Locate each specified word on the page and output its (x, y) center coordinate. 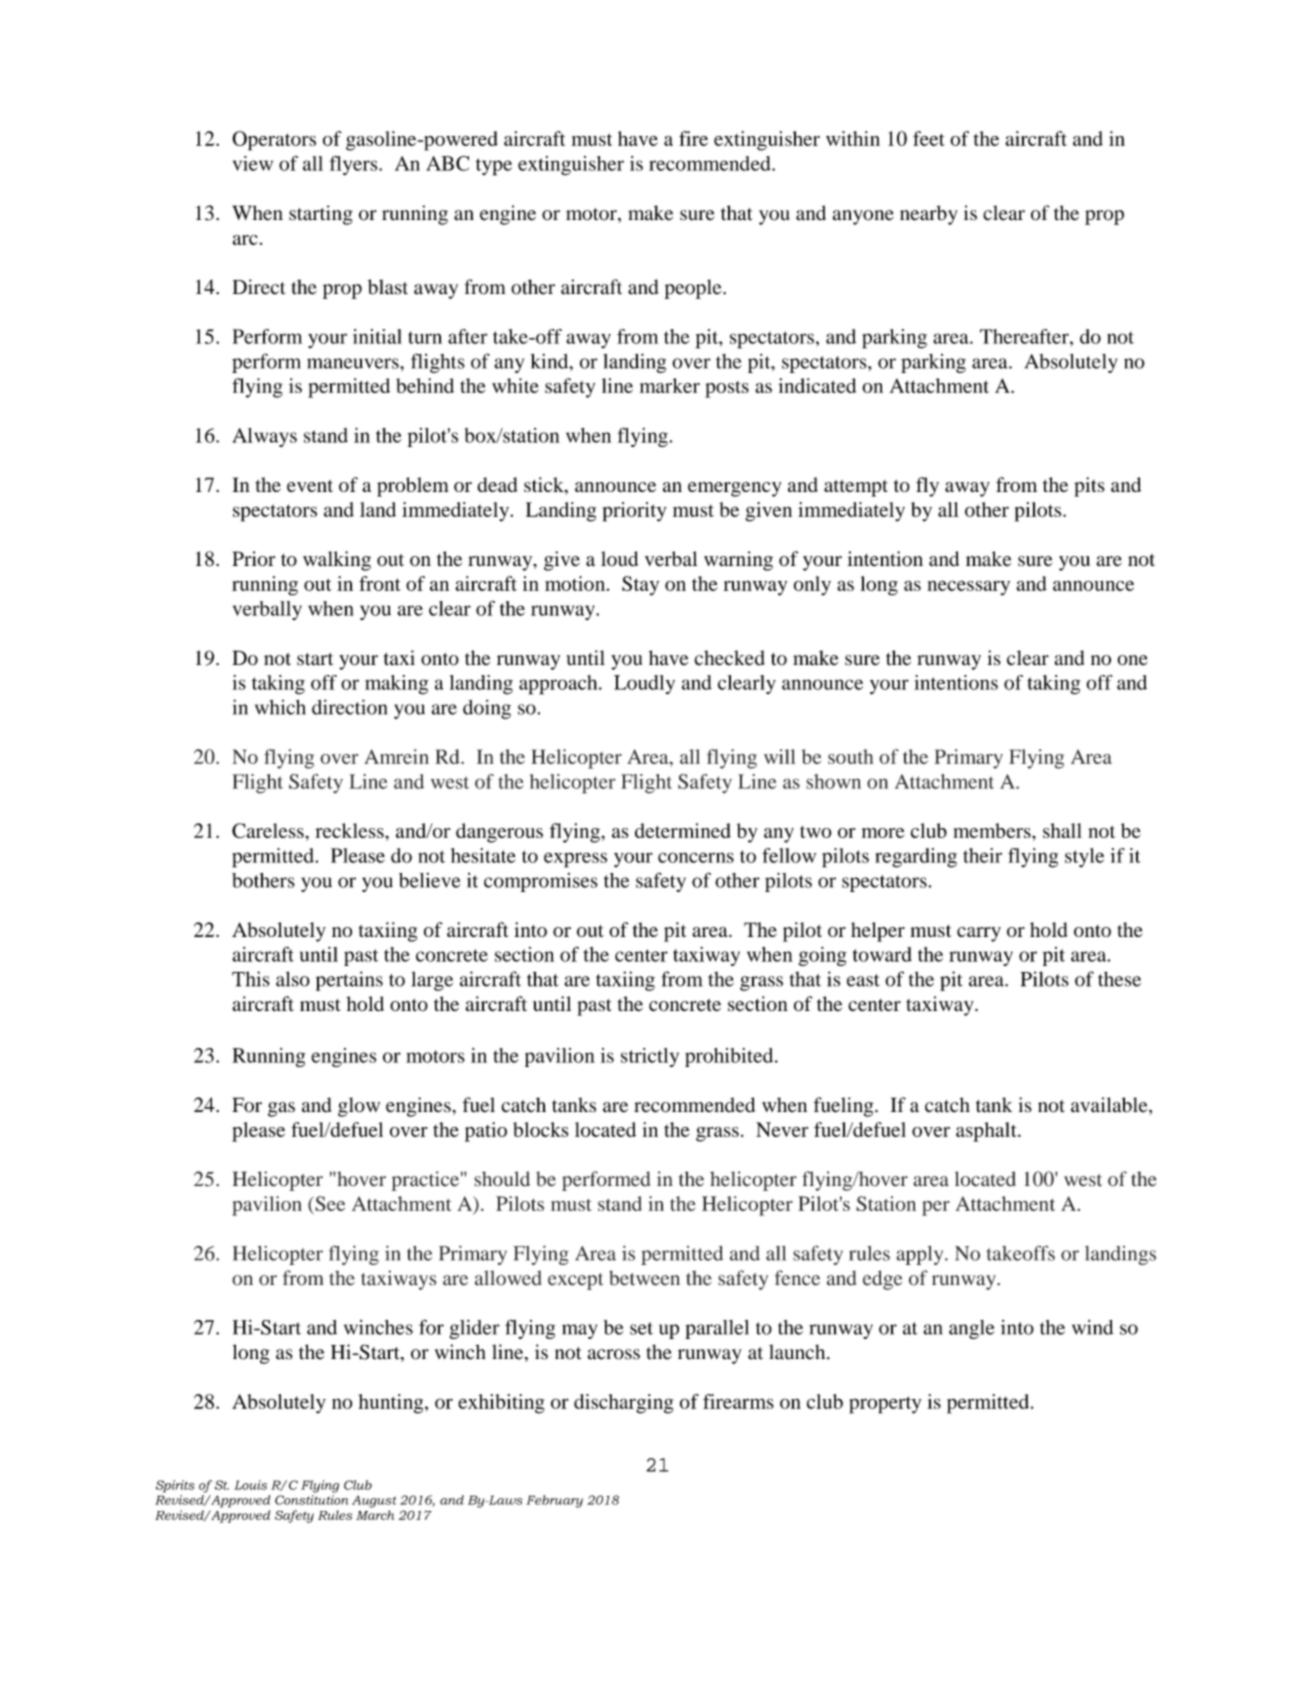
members (993, 830)
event (310, 486)
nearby (929, 215)
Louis (250, 1485)
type (494, 167)
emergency (735, 489)
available (1110, 1106)
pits (1089, 487)
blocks (540, 1129)
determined (683, 830)
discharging (624, 1404)
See (329, 1205)
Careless (268, 830)
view (253, 163)
